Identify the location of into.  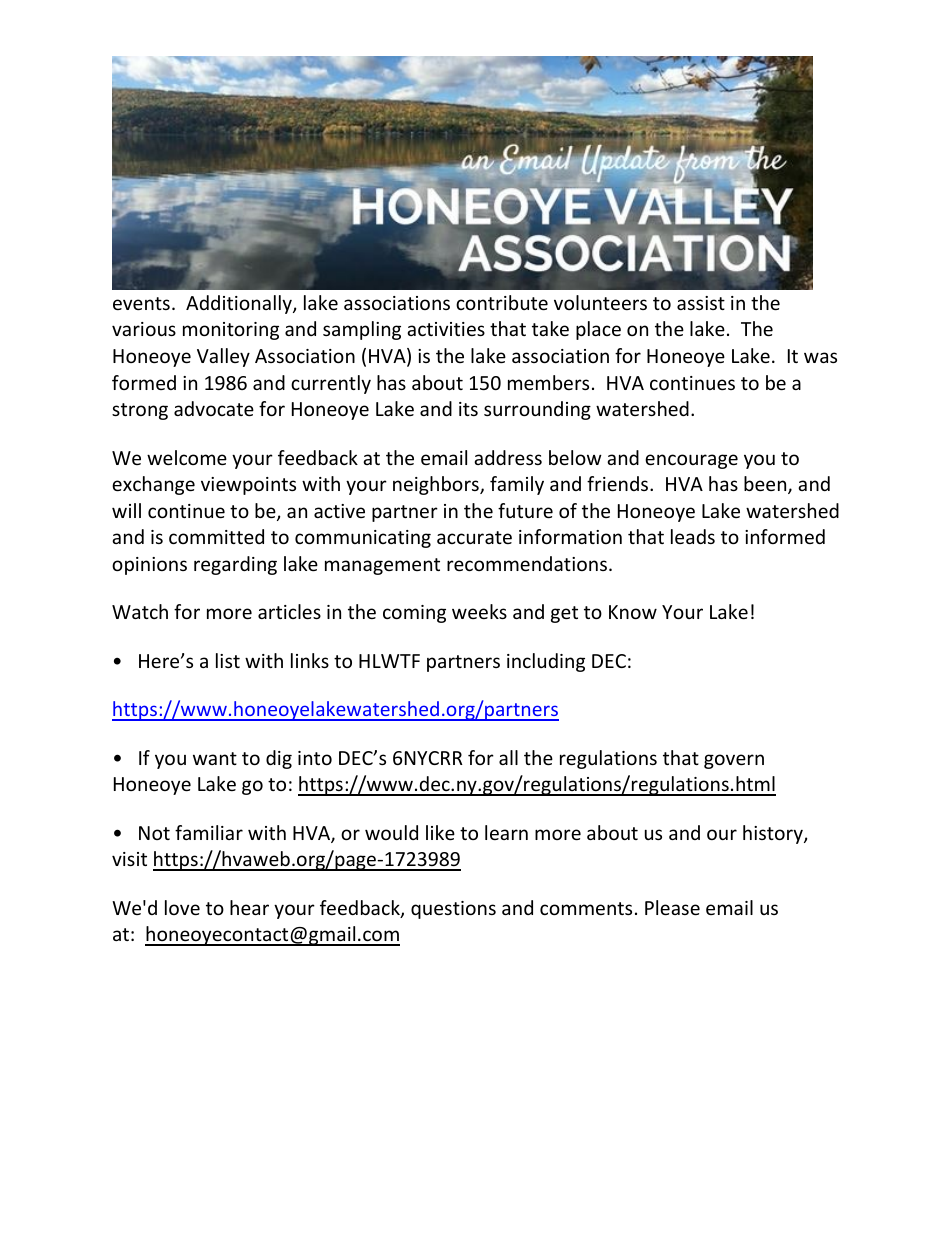
(315, 758).
